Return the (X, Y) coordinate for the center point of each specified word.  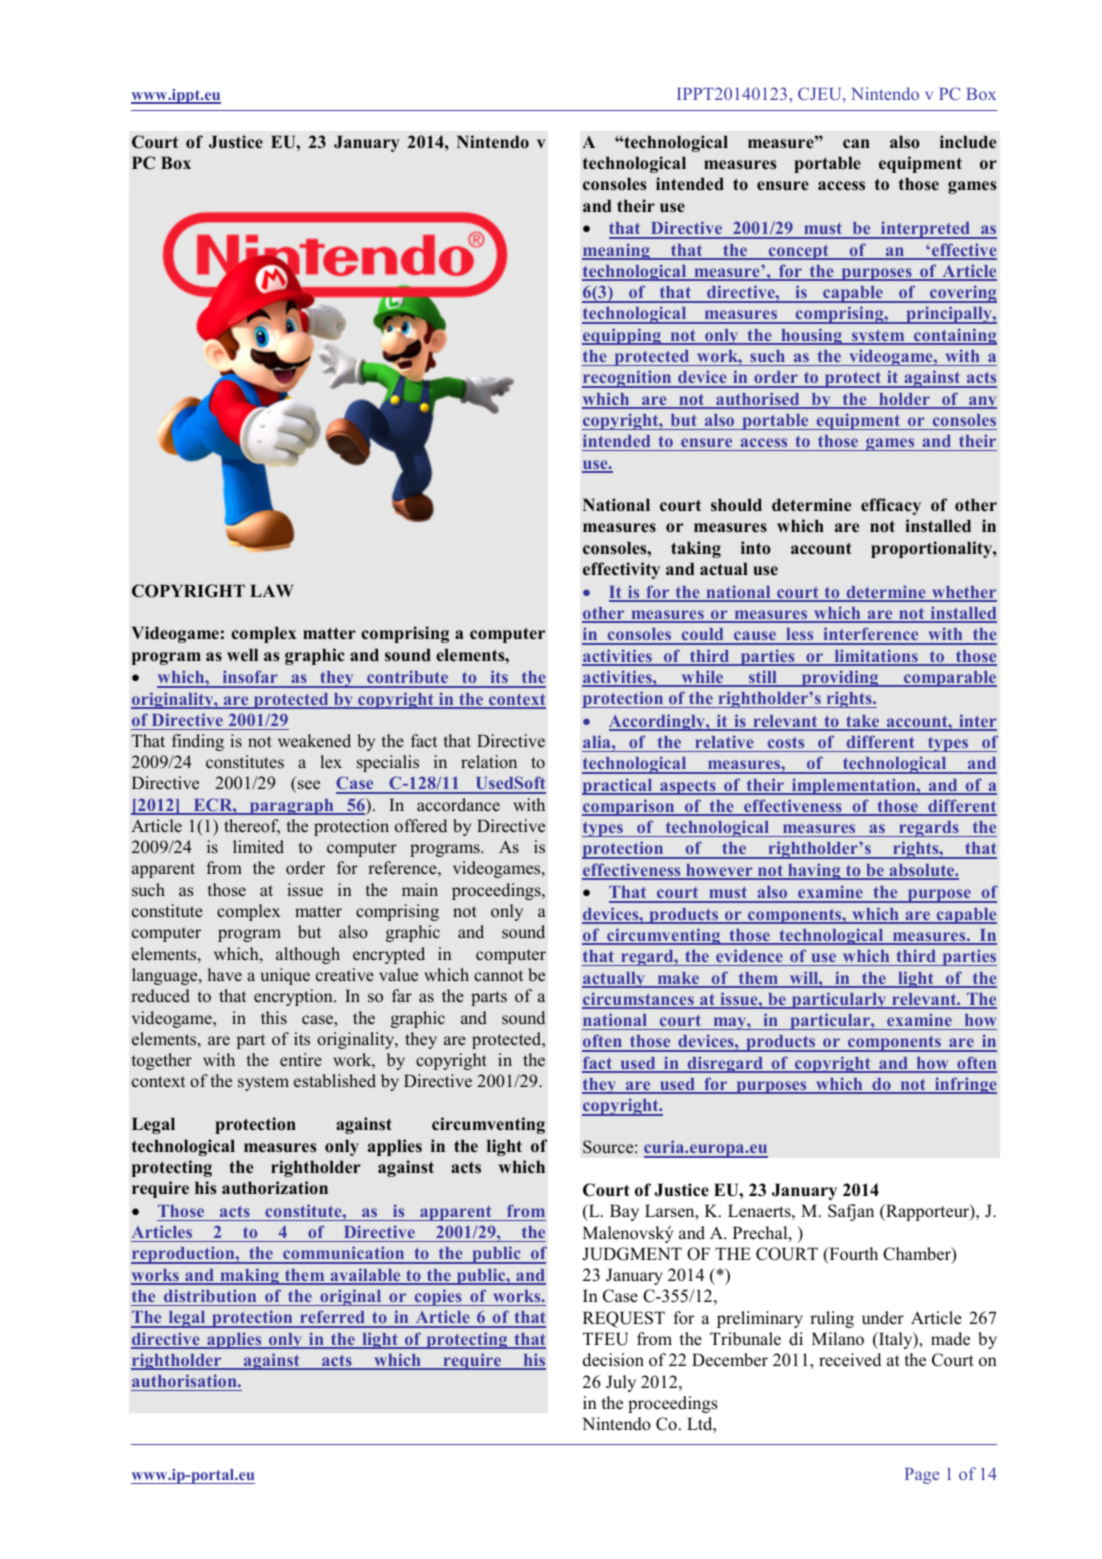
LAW (271, 590)
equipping (623, 336)
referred (332, 1318)
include (968, 142)
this (274, 1018)
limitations (876, 657)
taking (696, 549)
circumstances (639, 1000)
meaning (617, 251)
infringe (964, 1085)
